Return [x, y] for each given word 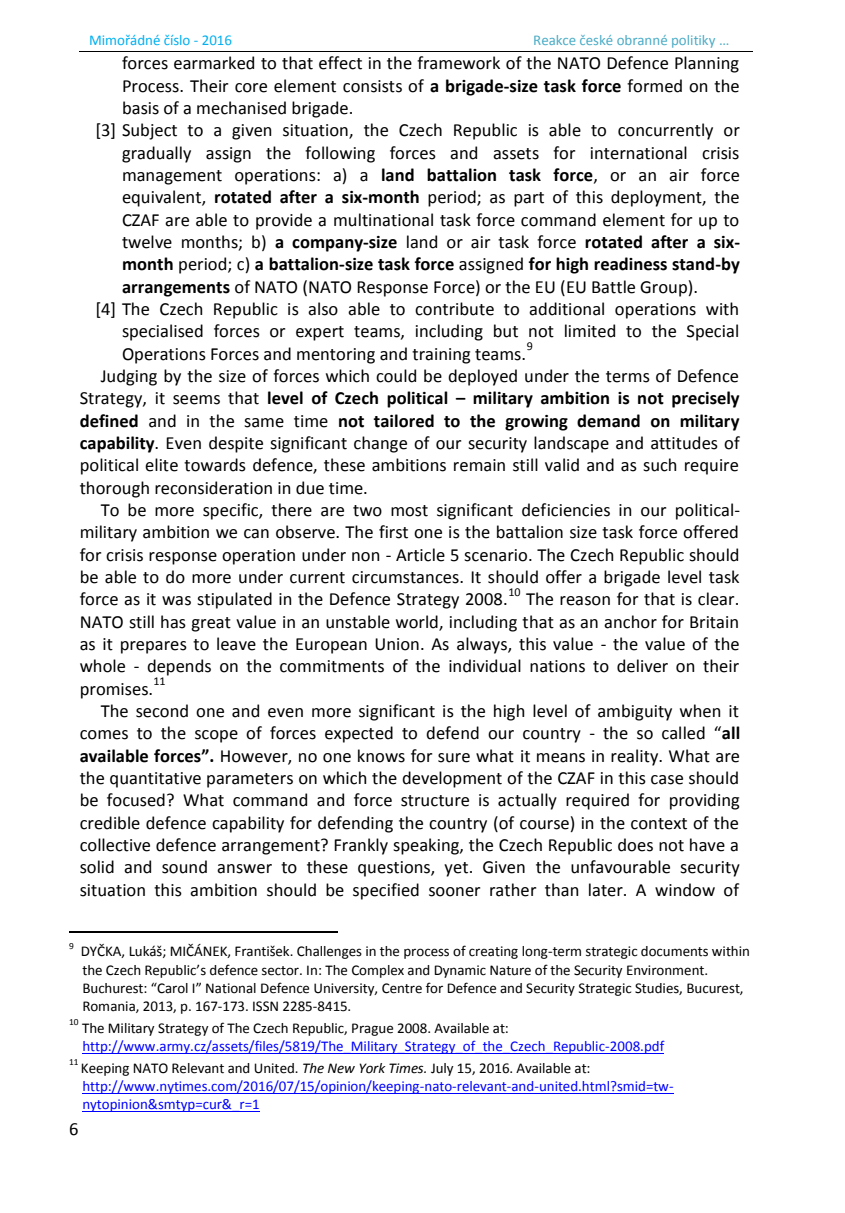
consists [372, 86]
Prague [372, 1029]
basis [141, 108]
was [176, 601]
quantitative [155, 780]
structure [435, 801]
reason [585, 601]
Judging [128, 377]
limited [590, 331]
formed [654, 86]
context [659, 824]
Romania [110, 1007]
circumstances [406, 577]
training [441, 356]
